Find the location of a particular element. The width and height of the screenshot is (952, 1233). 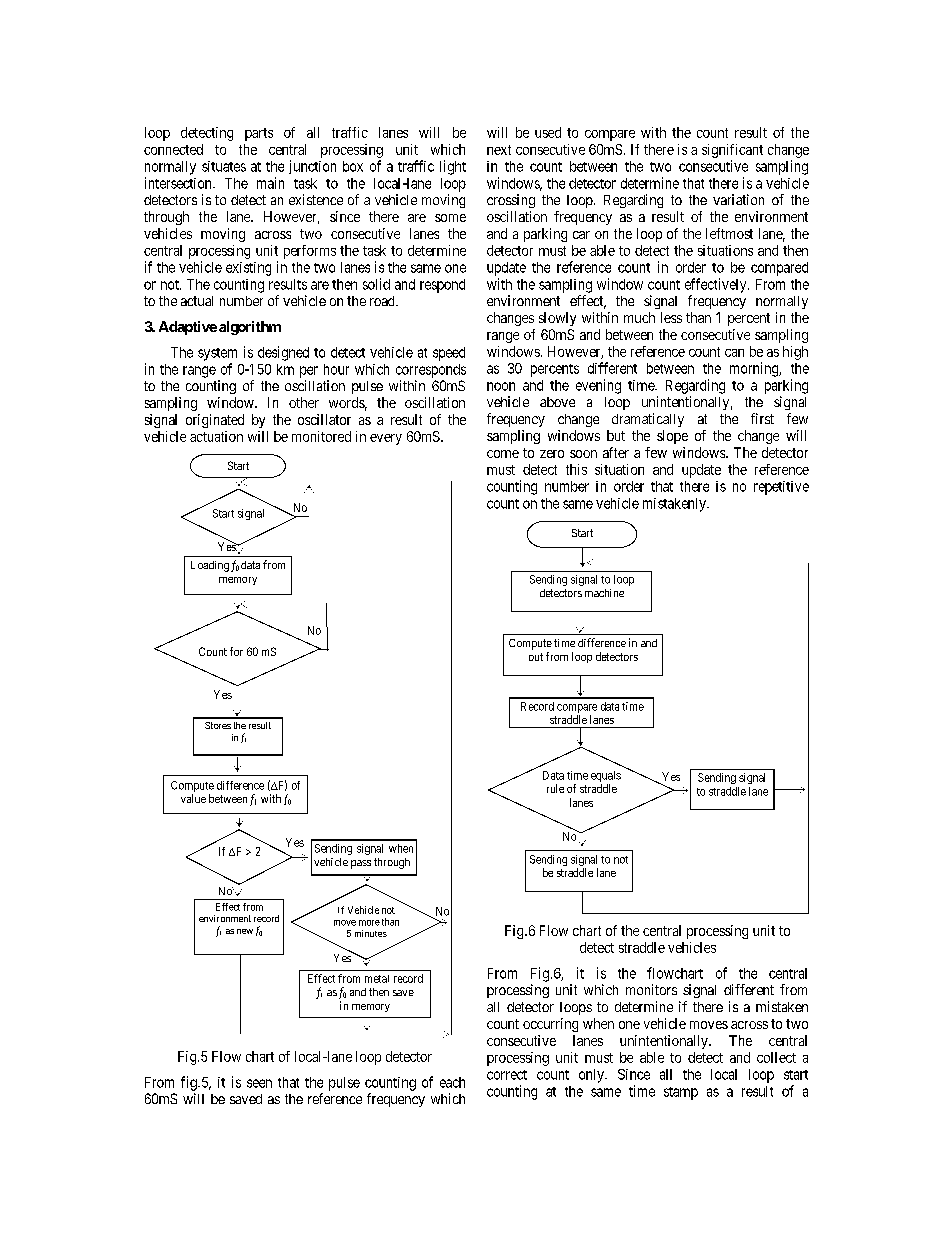

equals is located at coordinates (606, 778).
